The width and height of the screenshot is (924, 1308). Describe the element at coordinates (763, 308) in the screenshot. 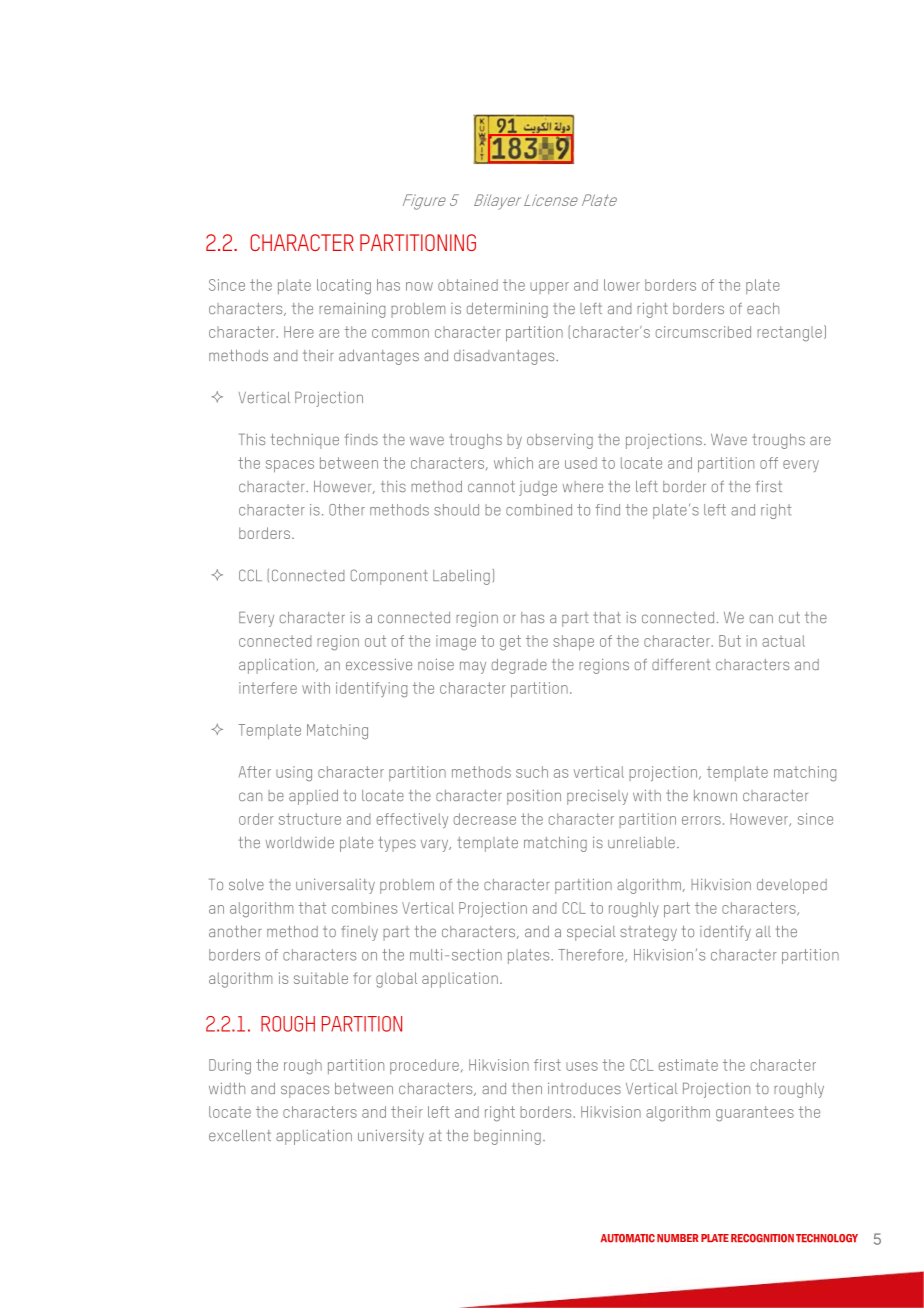

I see `each` at that location.
